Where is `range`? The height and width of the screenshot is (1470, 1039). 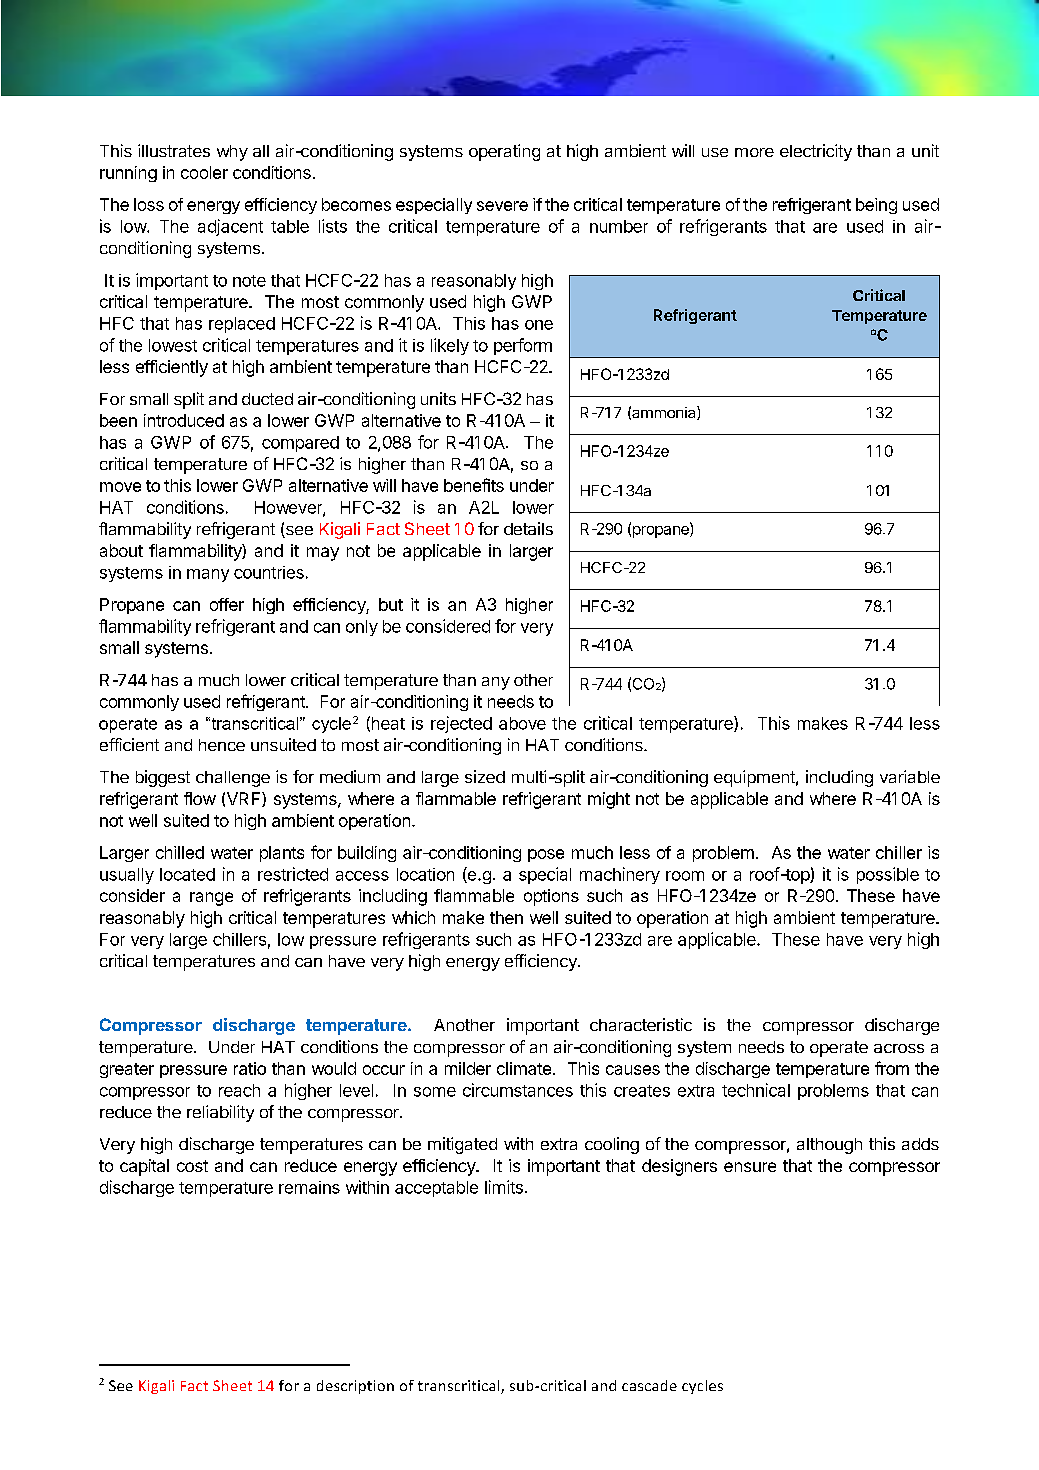 range is located at coordinates (211, 899).
